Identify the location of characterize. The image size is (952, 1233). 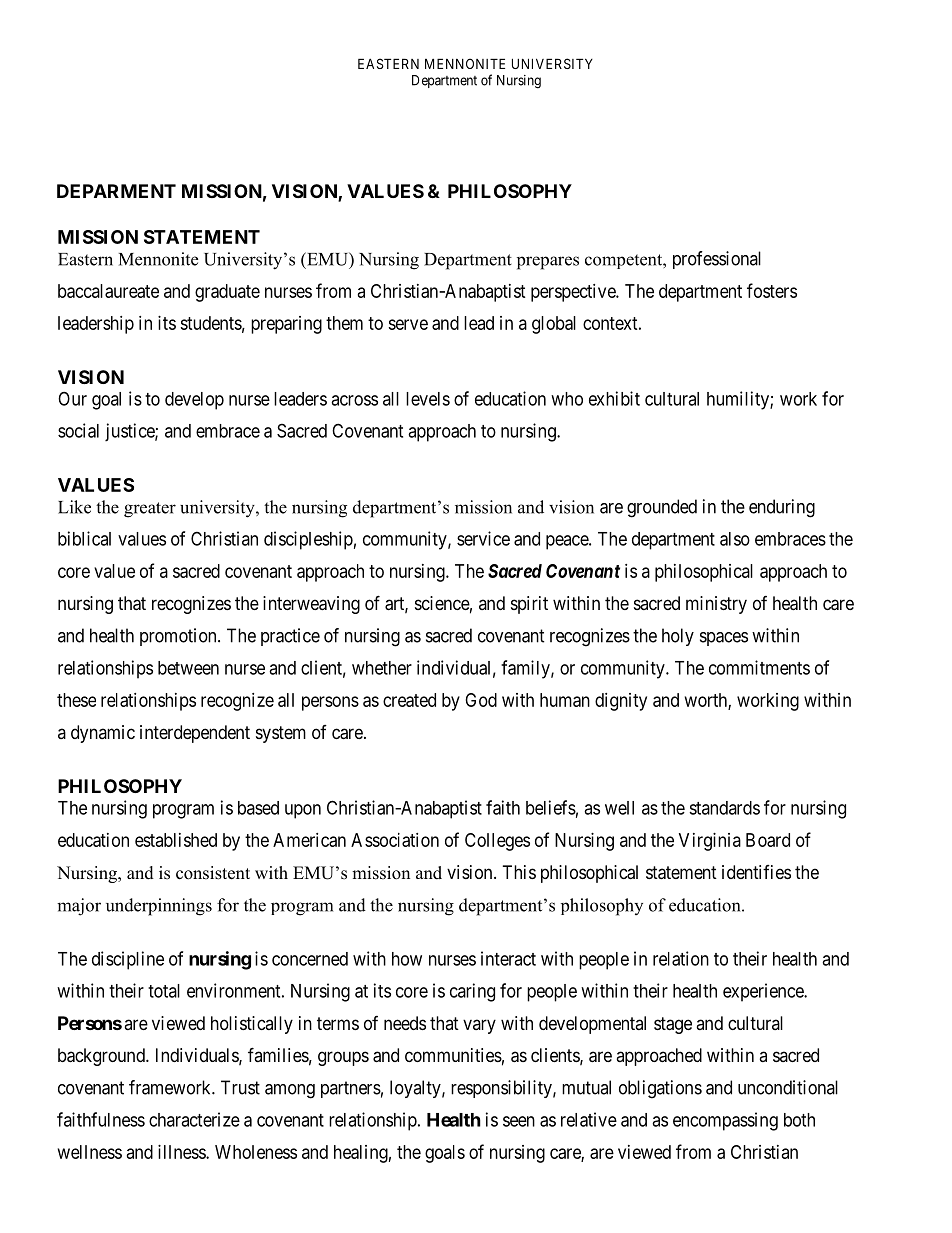
(194, 1119).
